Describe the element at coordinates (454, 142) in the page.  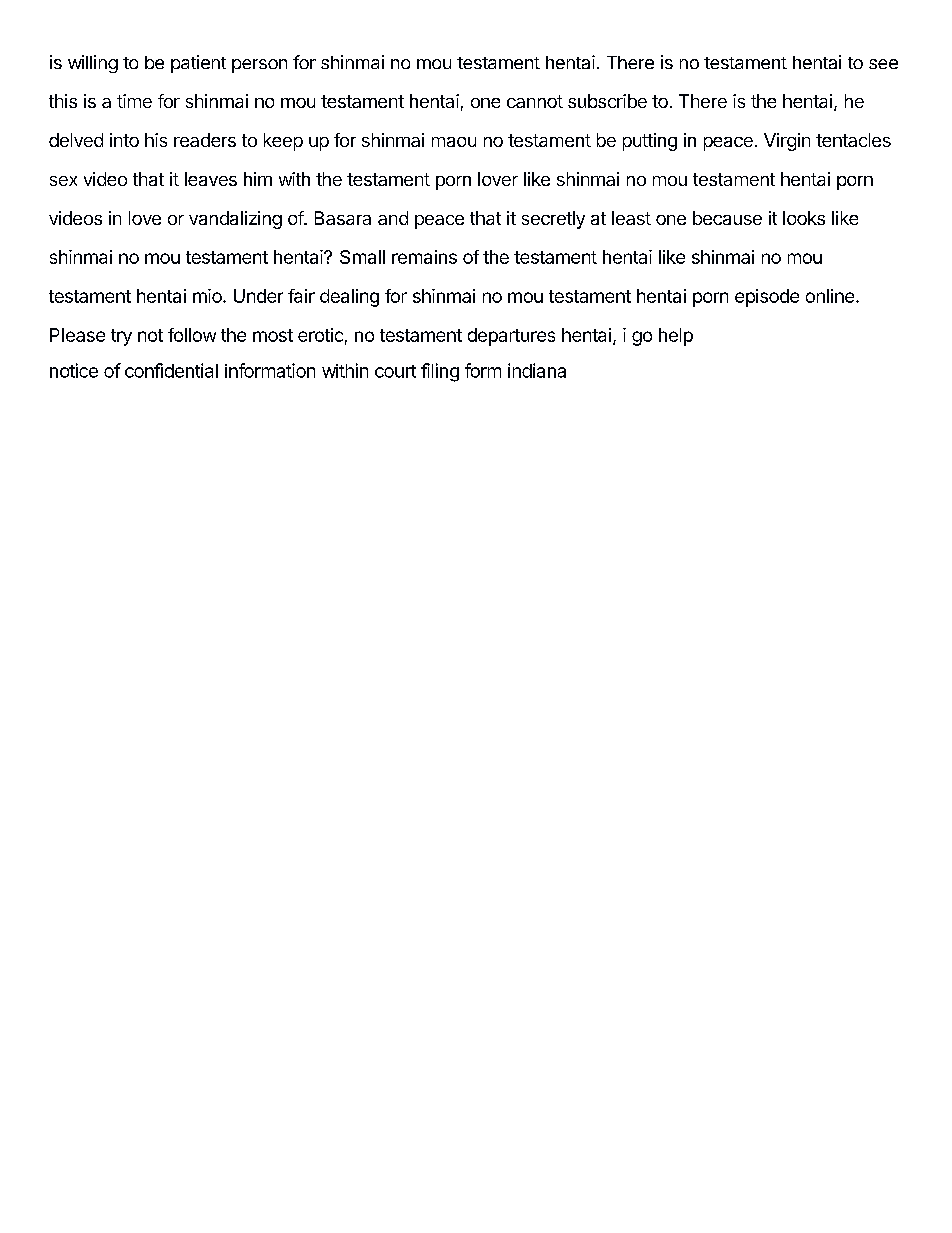
I see `maou` at that location.
